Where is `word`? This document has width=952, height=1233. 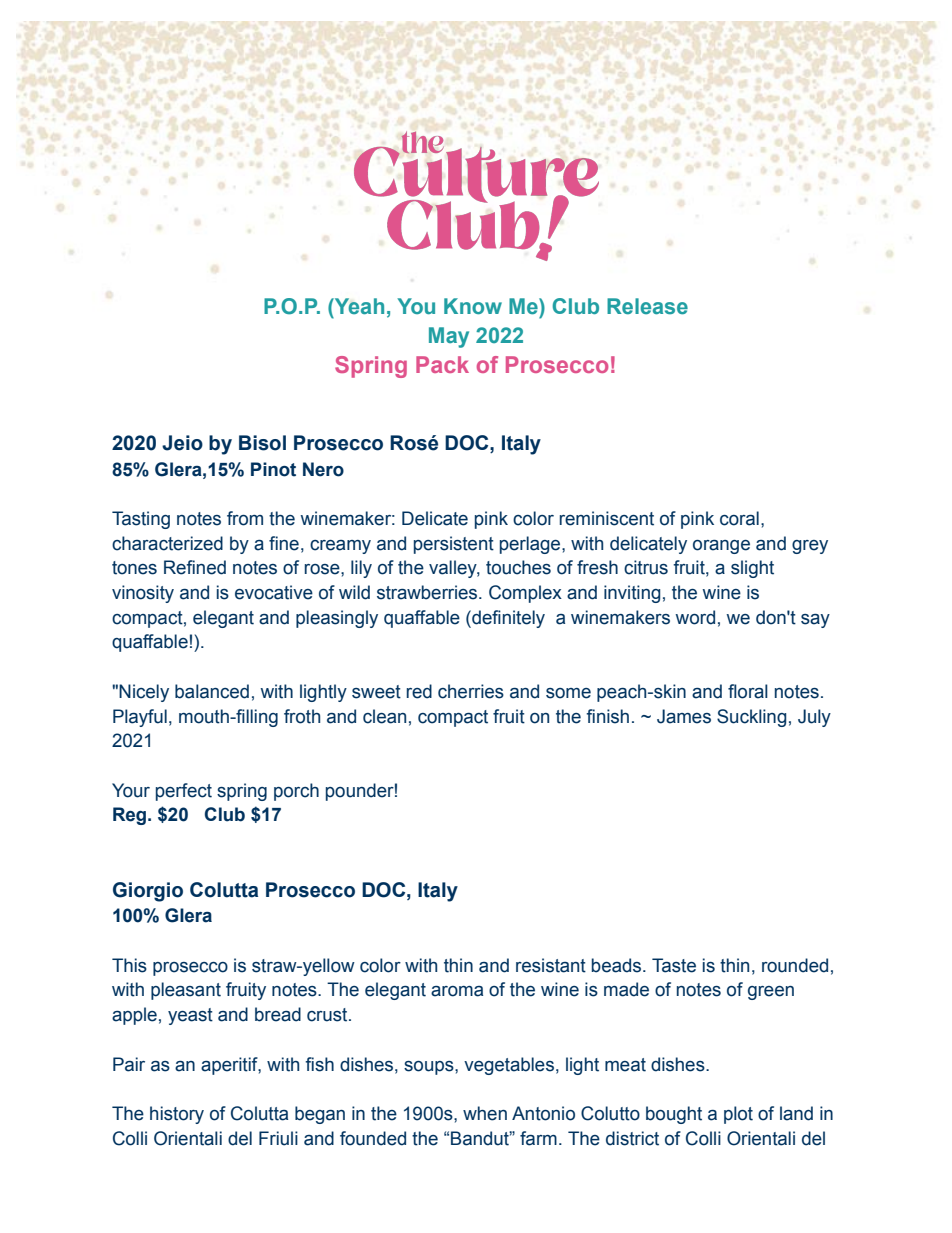 word is located at coordinates (695, 617).
